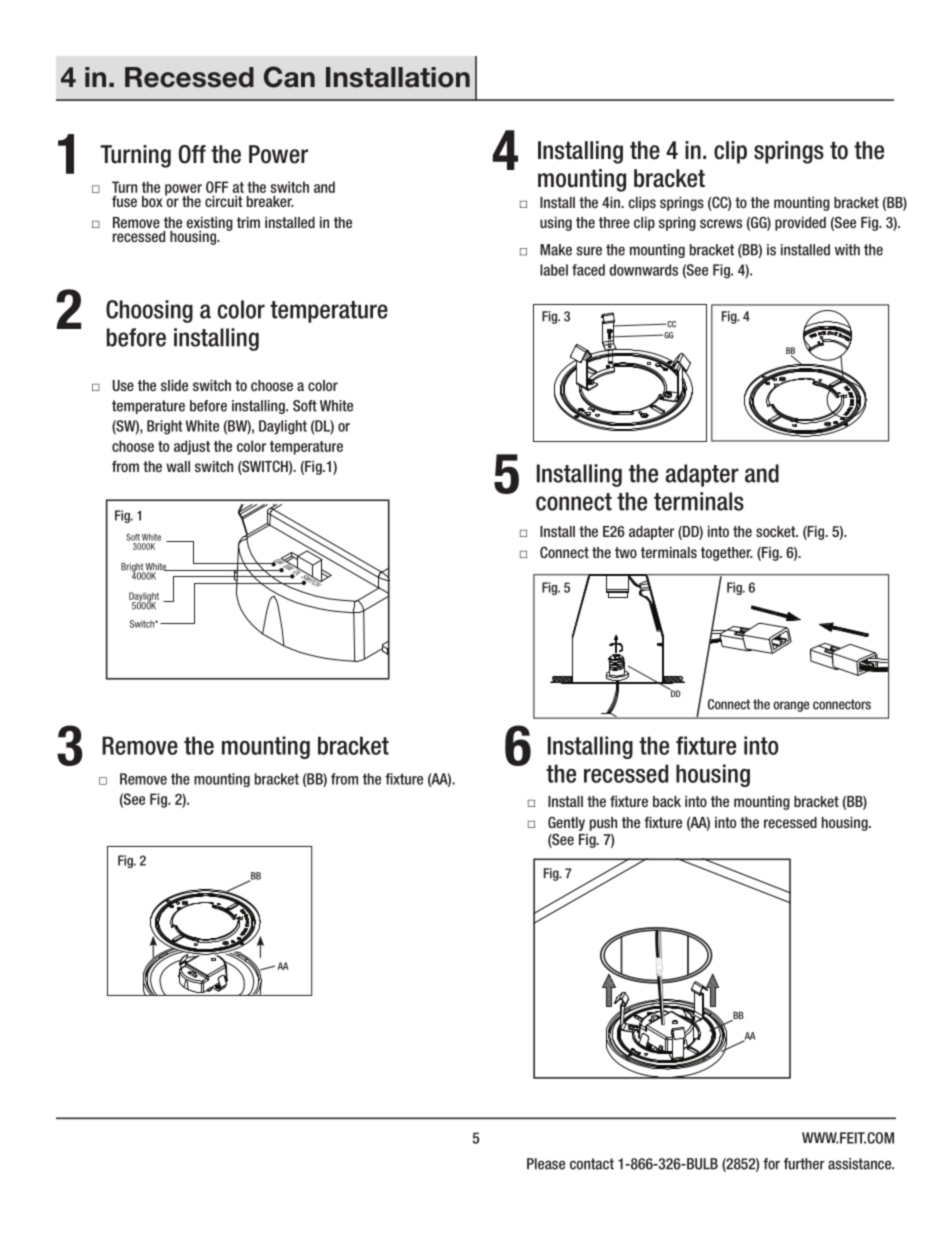 The height and width of the document is (1233, 952). I want to click on socket, so click(777, 531).
